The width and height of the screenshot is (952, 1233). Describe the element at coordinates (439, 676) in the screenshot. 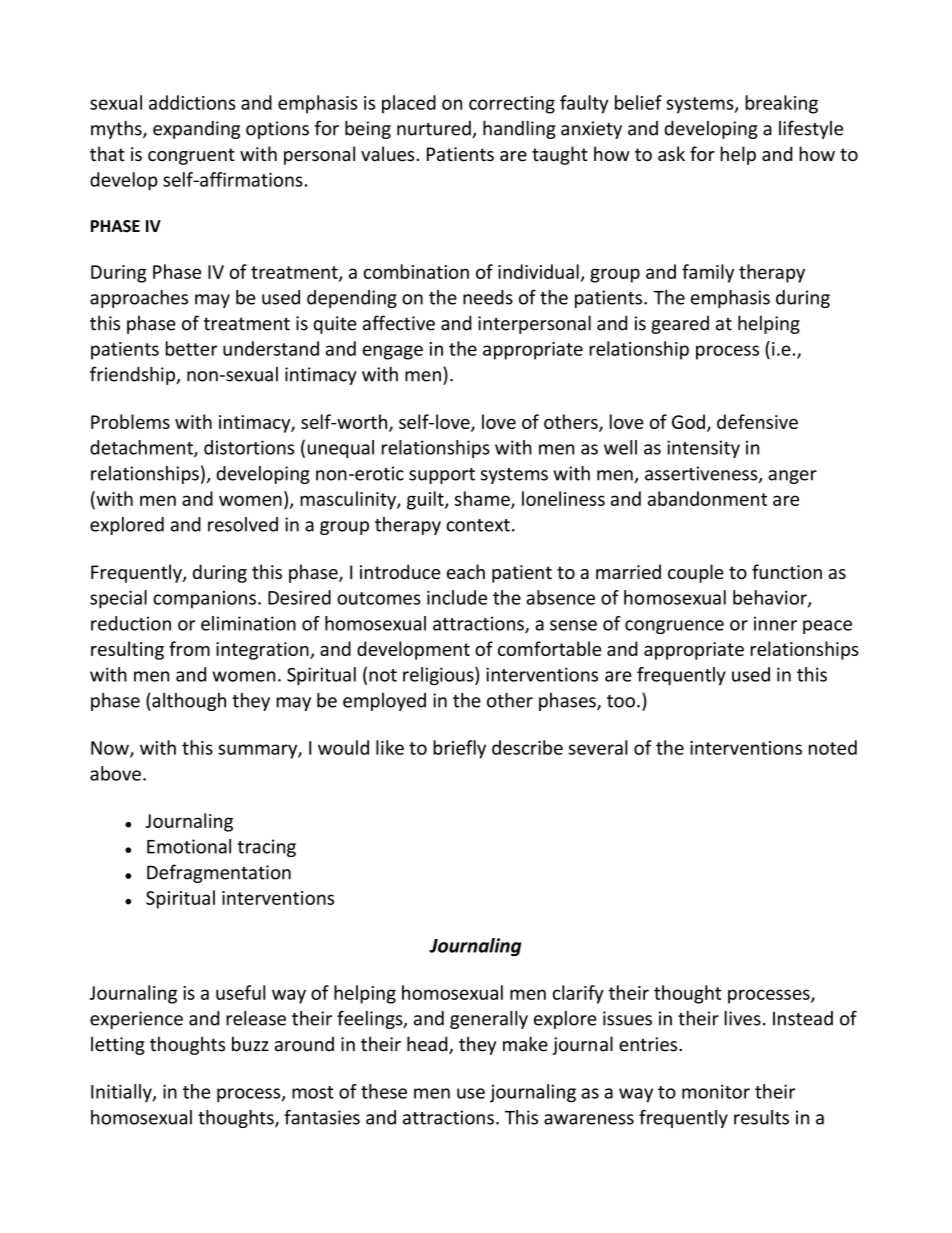

I see `religious` at that location.
